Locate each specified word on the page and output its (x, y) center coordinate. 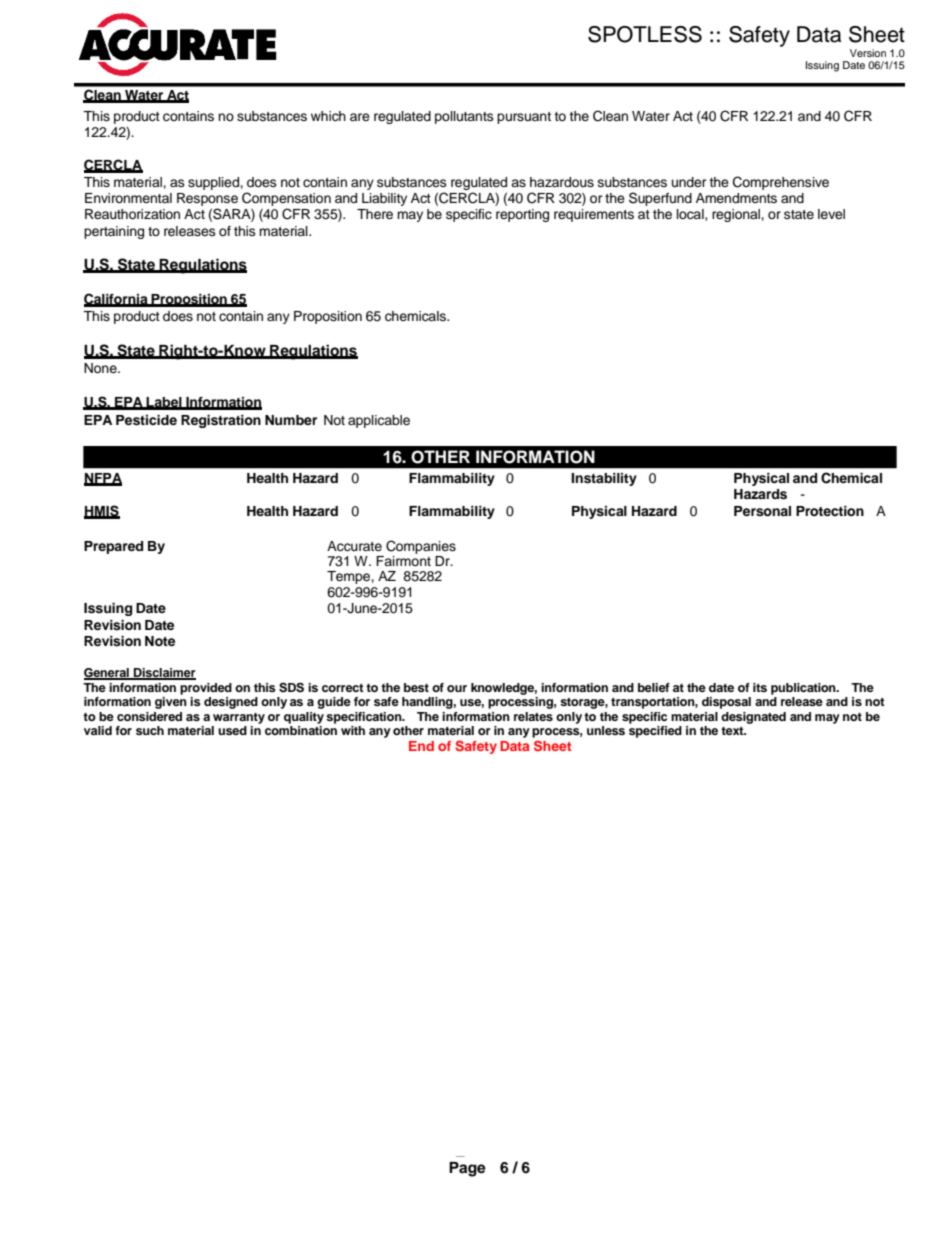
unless (606, 730)
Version (868, 53)
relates (533, 716)
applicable (379, 421)
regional (737, 215)
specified (655, 730)
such (150, 730)
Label (164, 403)
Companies (421, 547)
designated (753, 718)
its (760, 687)
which (328, 116)
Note (160, 641)
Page (467, 1169)
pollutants (464, 117)
